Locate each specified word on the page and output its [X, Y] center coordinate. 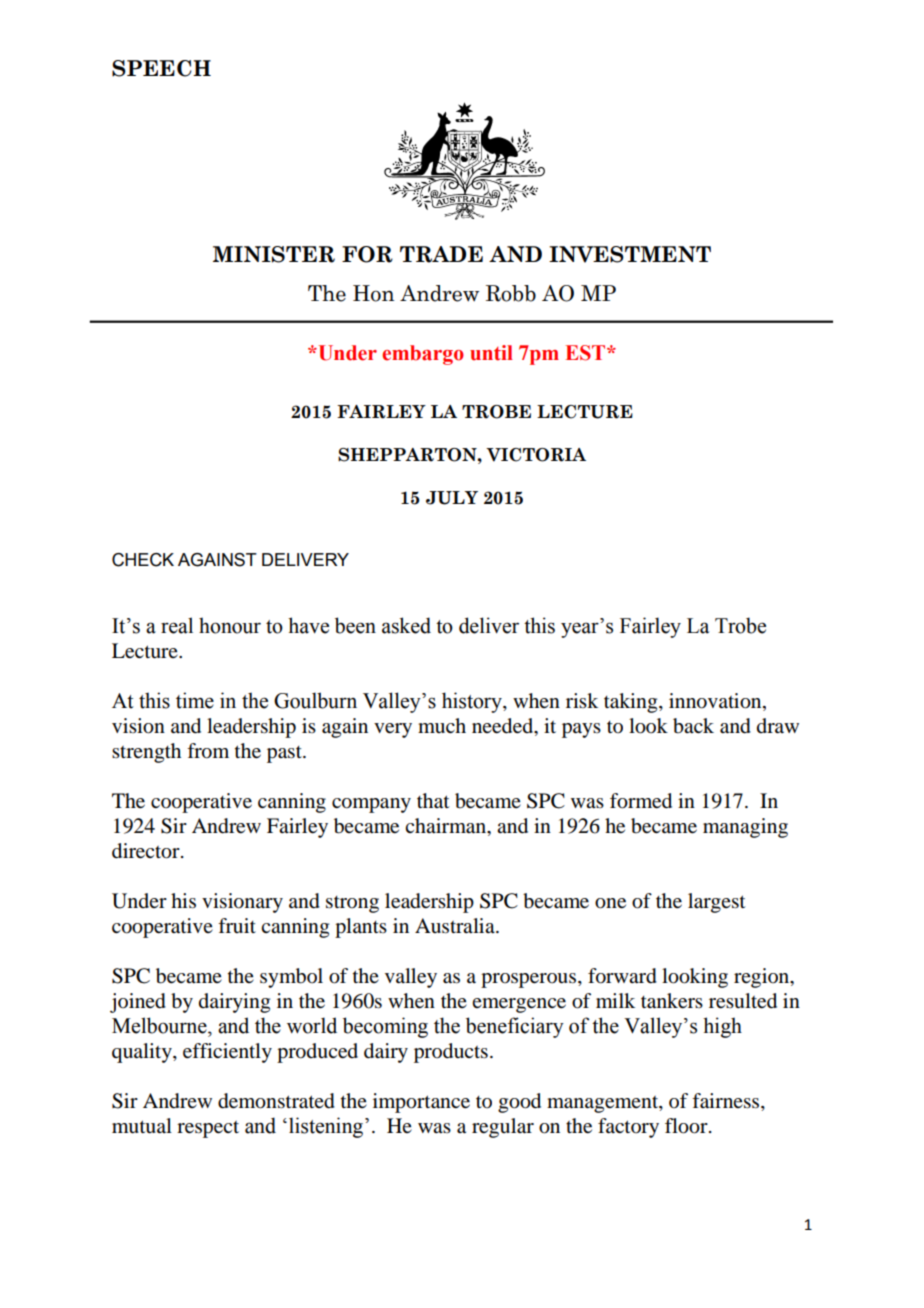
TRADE [441, 254]
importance [421, 1103]
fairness [727, 1102]
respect [208, 1129]
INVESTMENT [630, 254]
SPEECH [161, 68]
